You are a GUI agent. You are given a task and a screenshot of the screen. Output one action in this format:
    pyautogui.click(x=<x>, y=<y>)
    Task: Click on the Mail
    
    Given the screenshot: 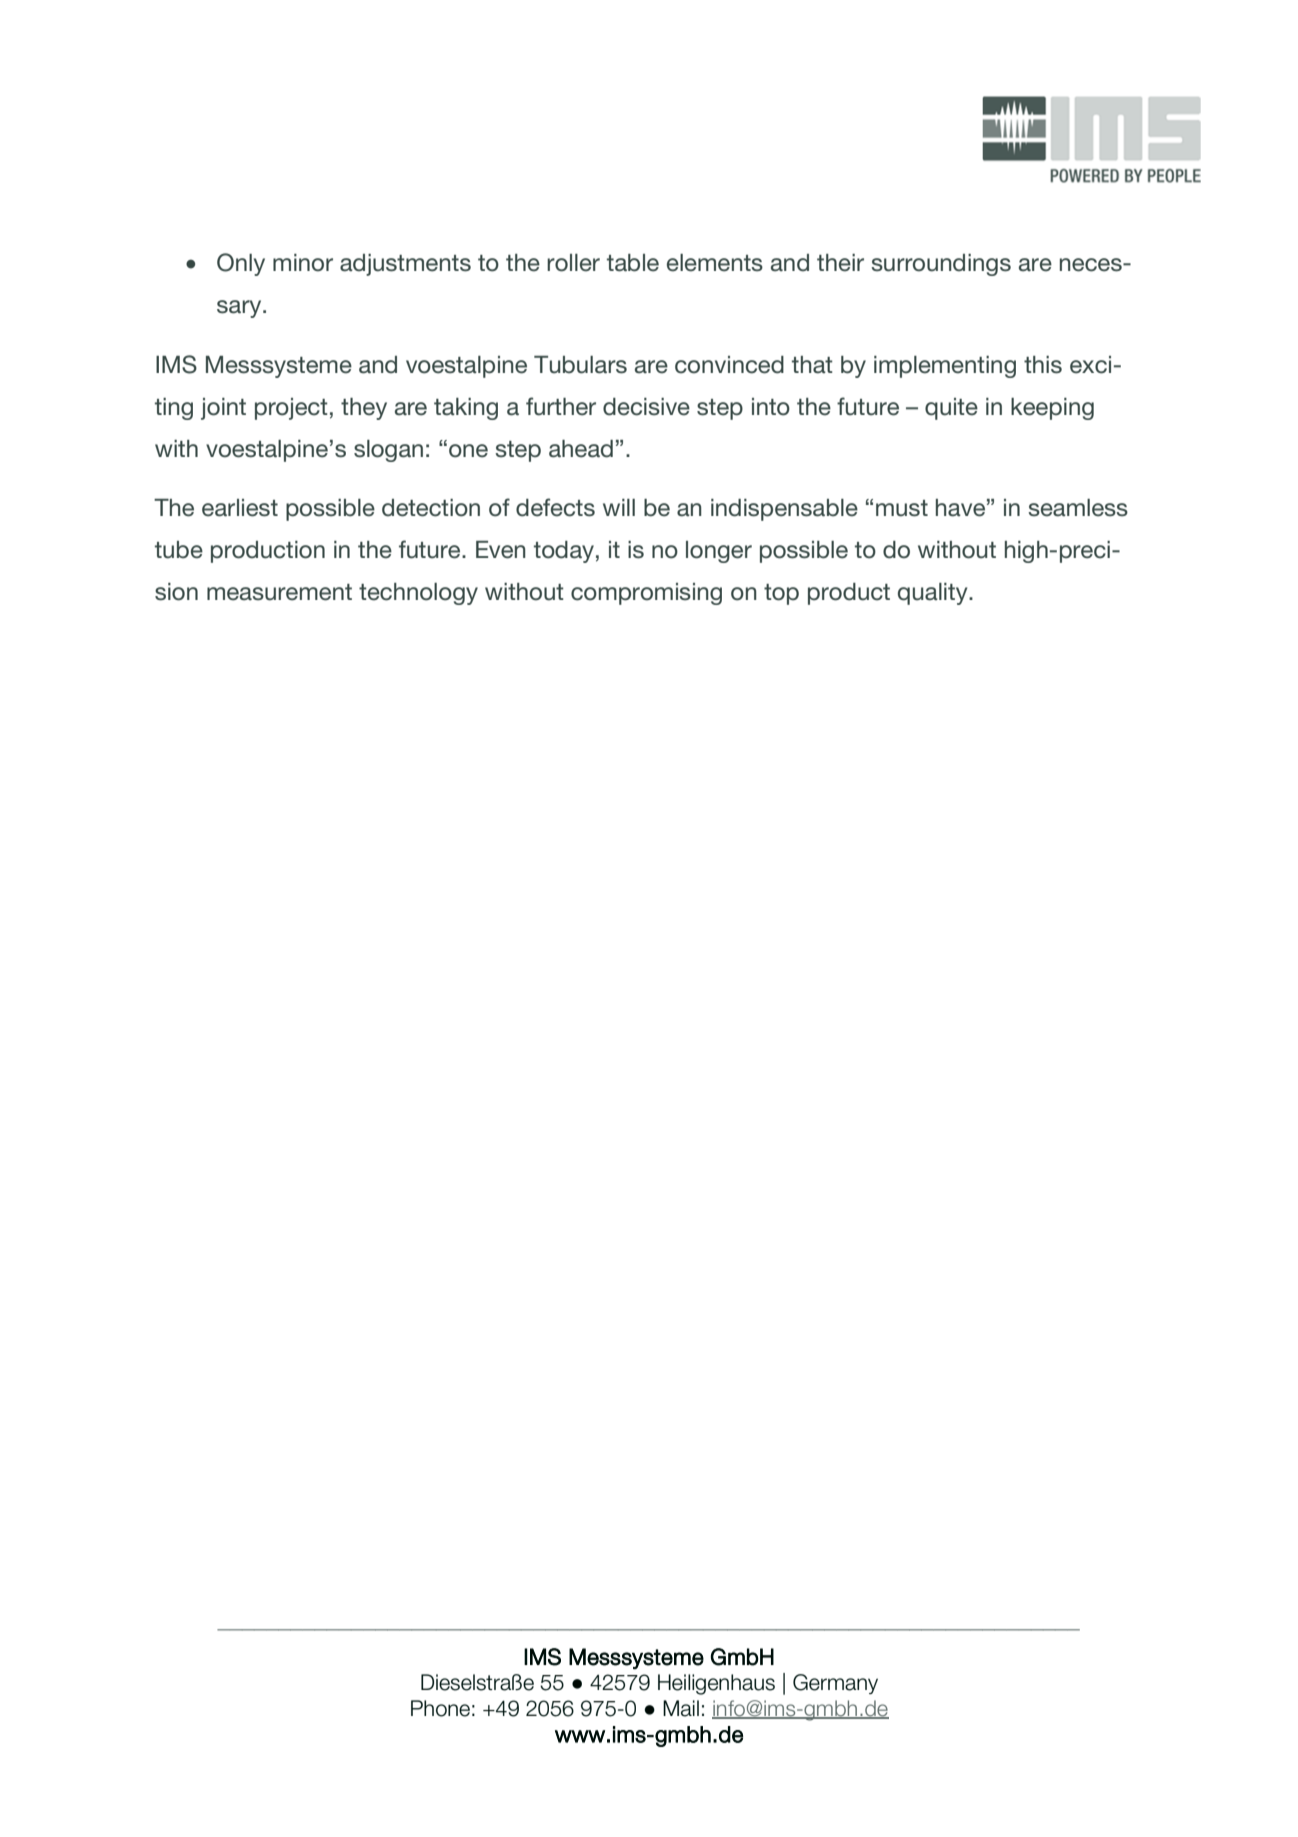 What is the action you would take?
    pyautogui.click(x=681, y=1708)
